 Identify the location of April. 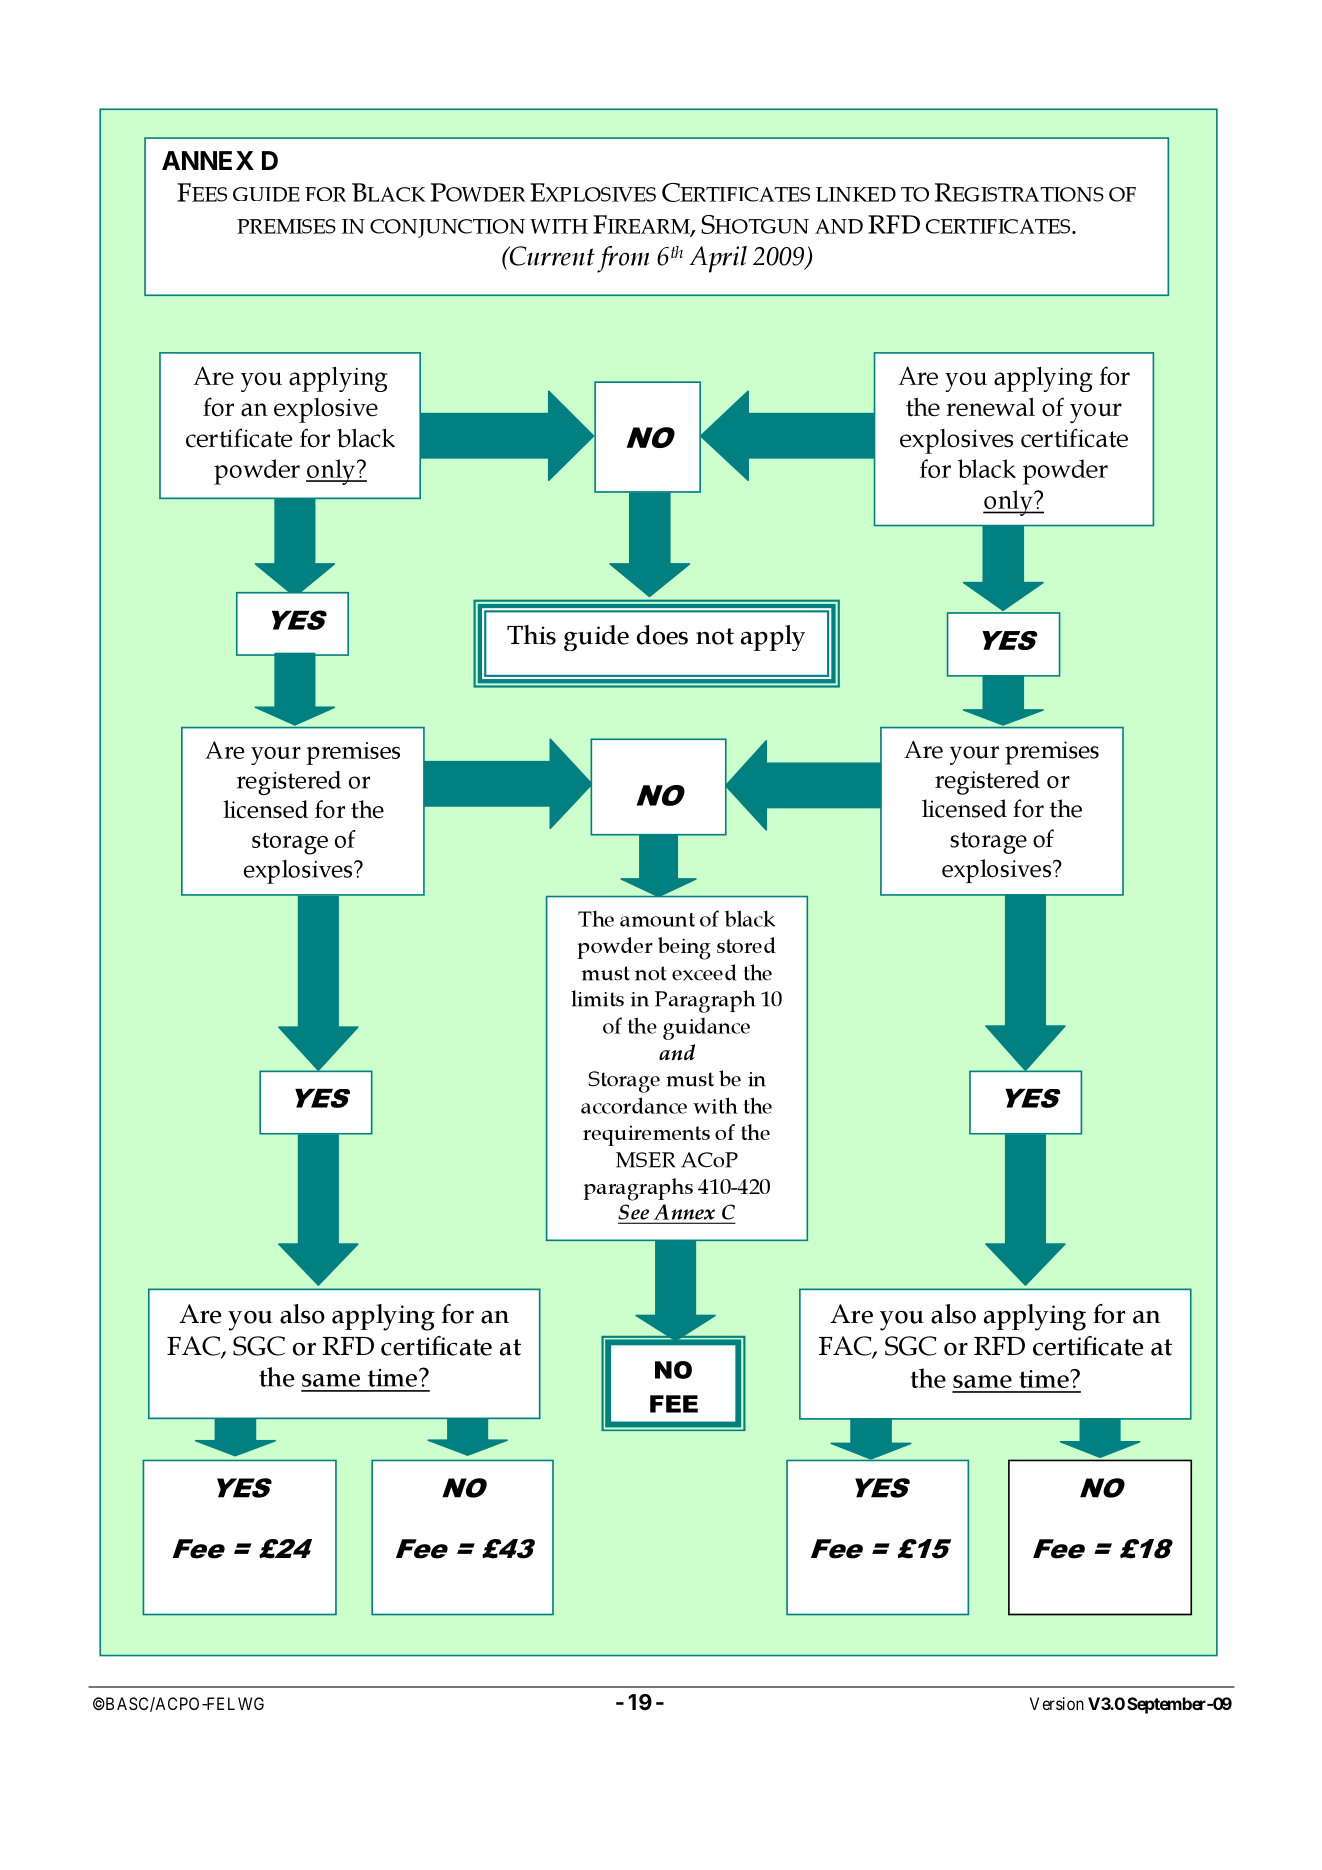
(718, 259).
